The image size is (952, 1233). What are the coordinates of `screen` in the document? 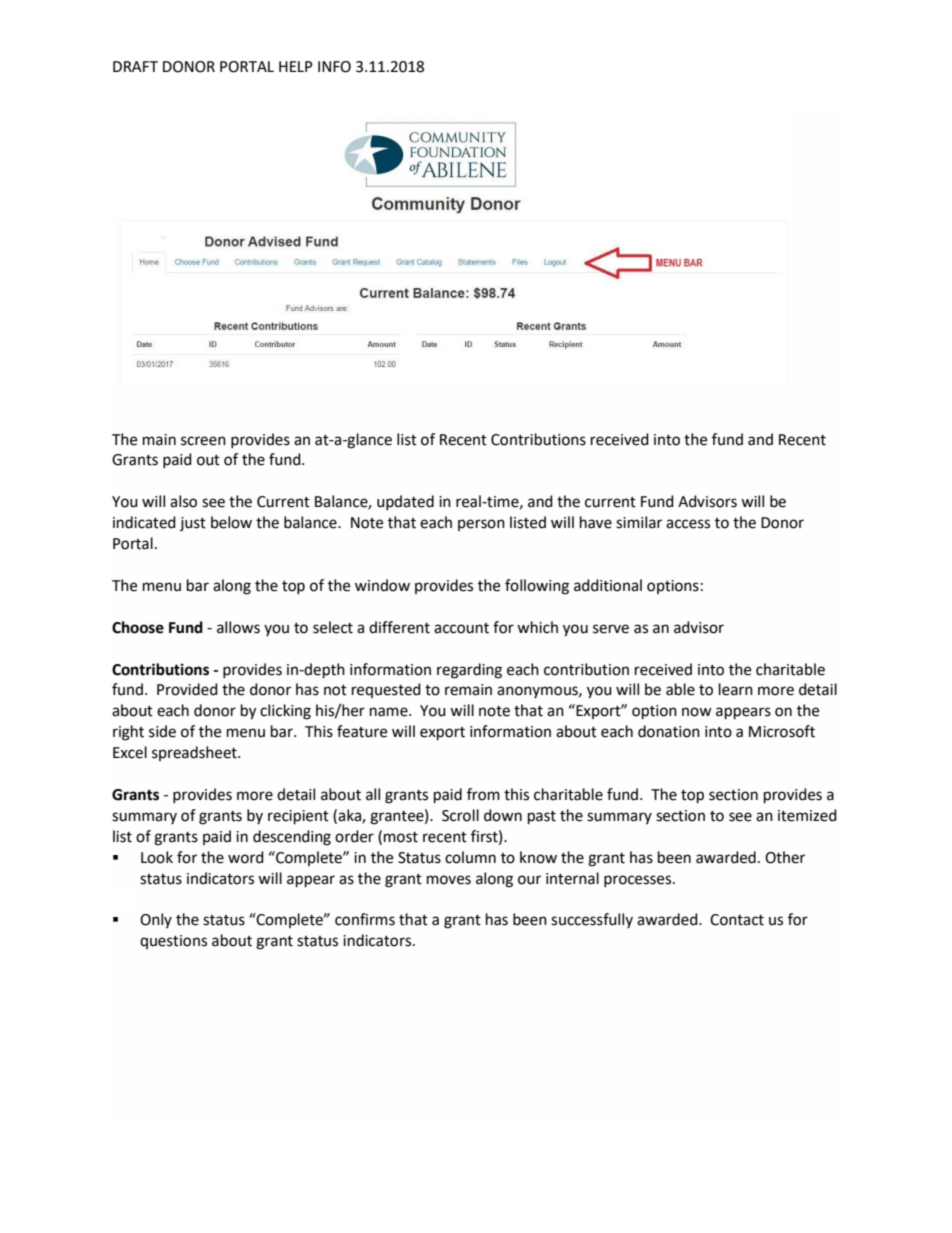 It's located at (203, 441).
